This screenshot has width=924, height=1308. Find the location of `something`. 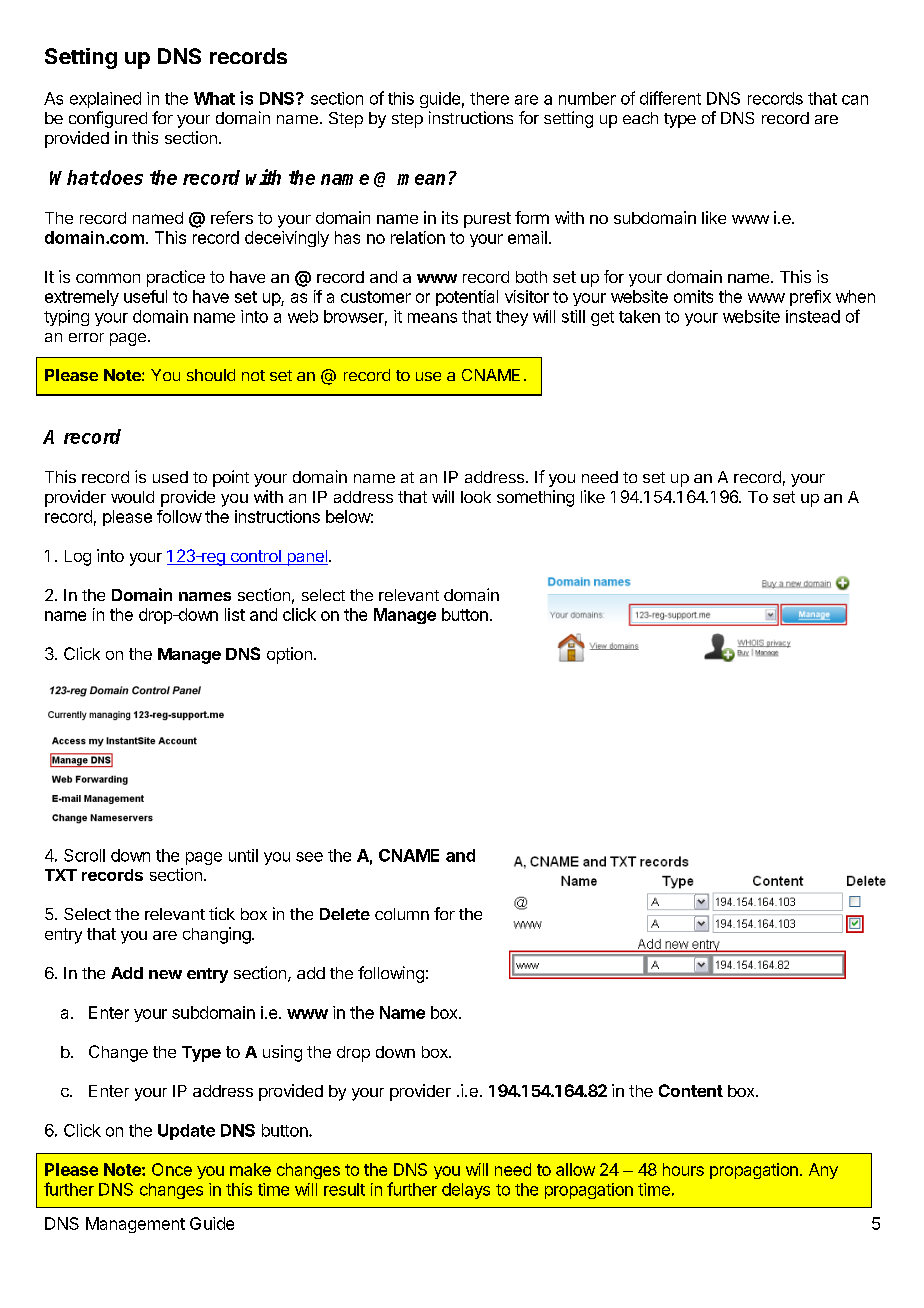

something is located at coordinates (535, 498).
